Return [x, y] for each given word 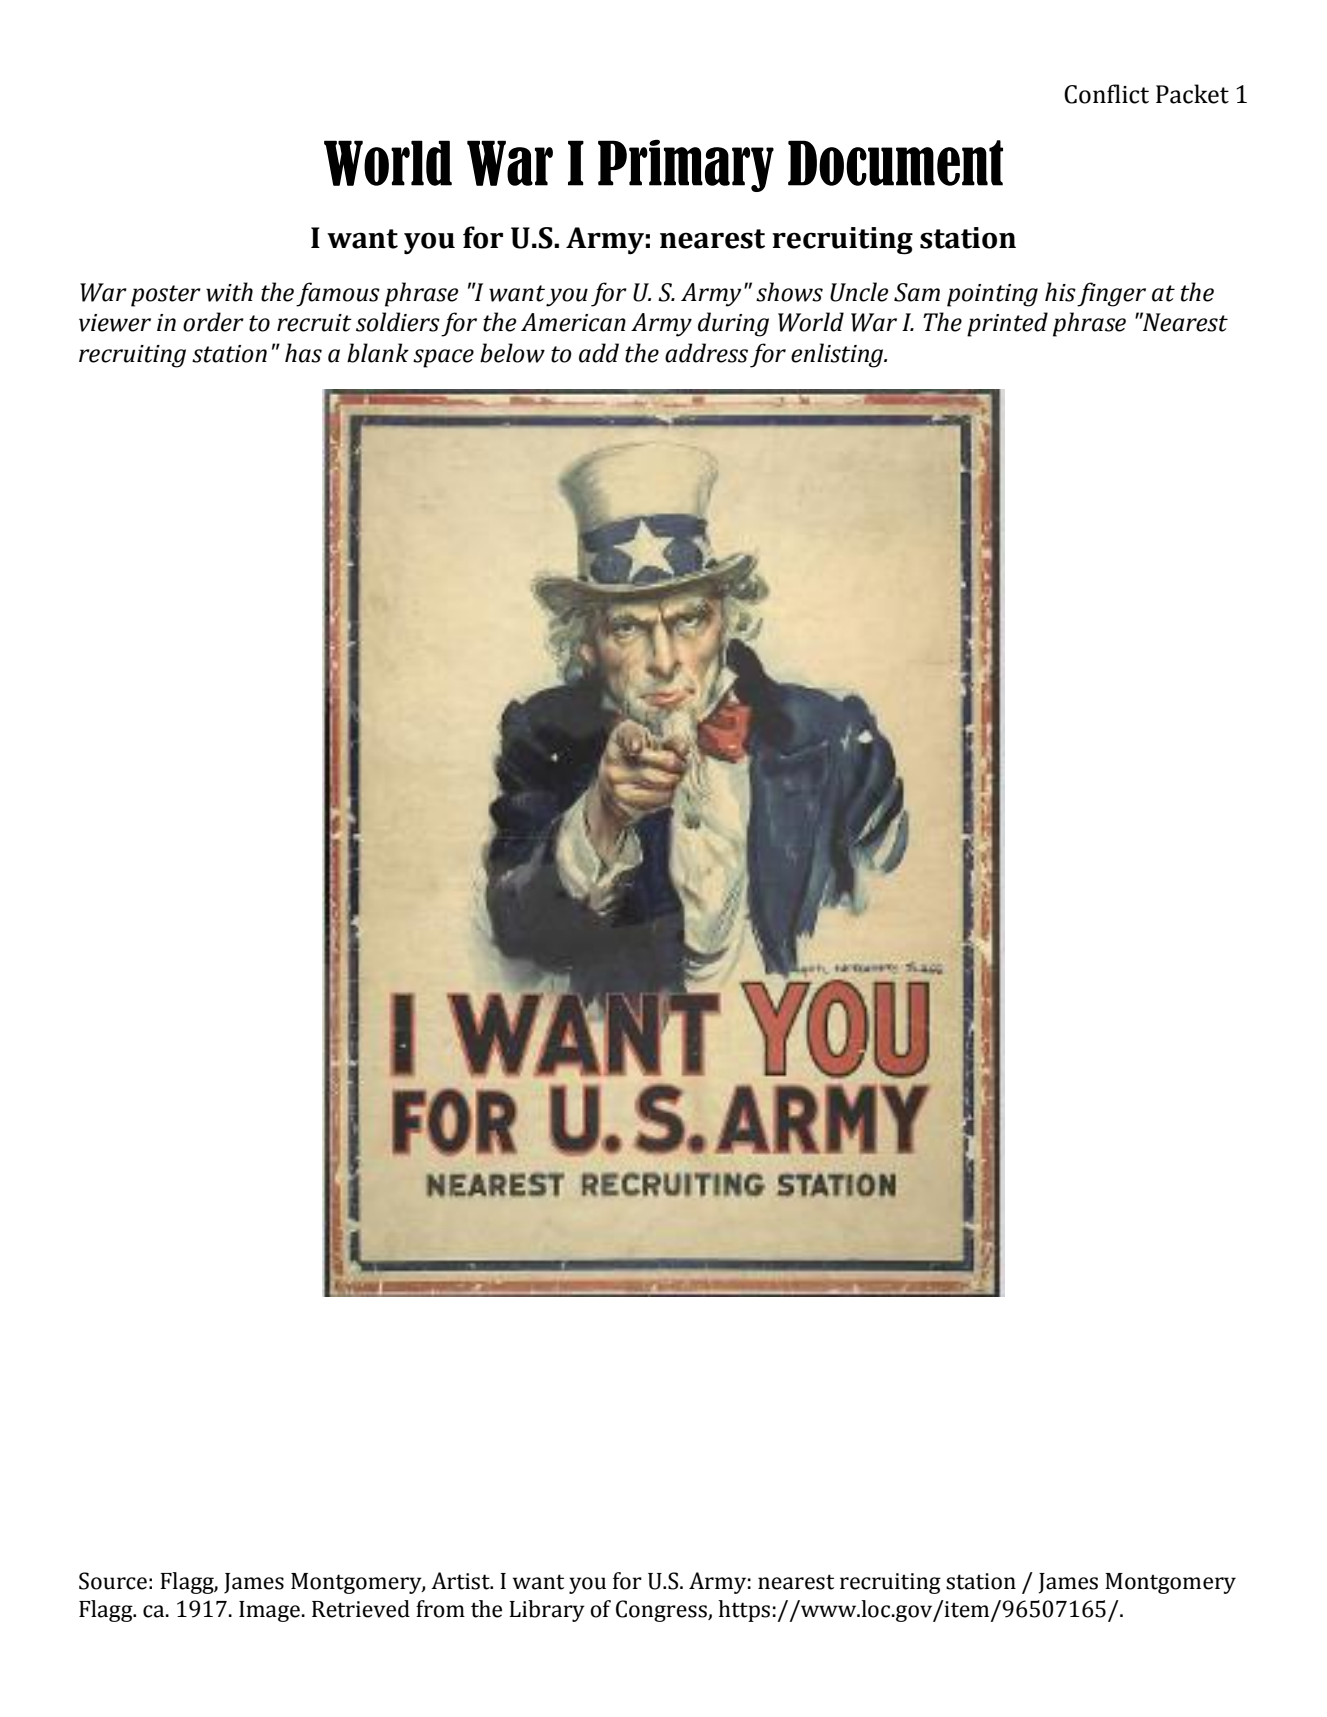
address [706, 353]
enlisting [838, 355]
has [303, 353]
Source [113, 1581]
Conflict [1106, 94]
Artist [461, 1581]
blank [378, 353]
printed [1007, 324]
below [512, 353]
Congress [662, 1611]
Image [269, 1611]
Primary [686, 165]
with [229, 292]
